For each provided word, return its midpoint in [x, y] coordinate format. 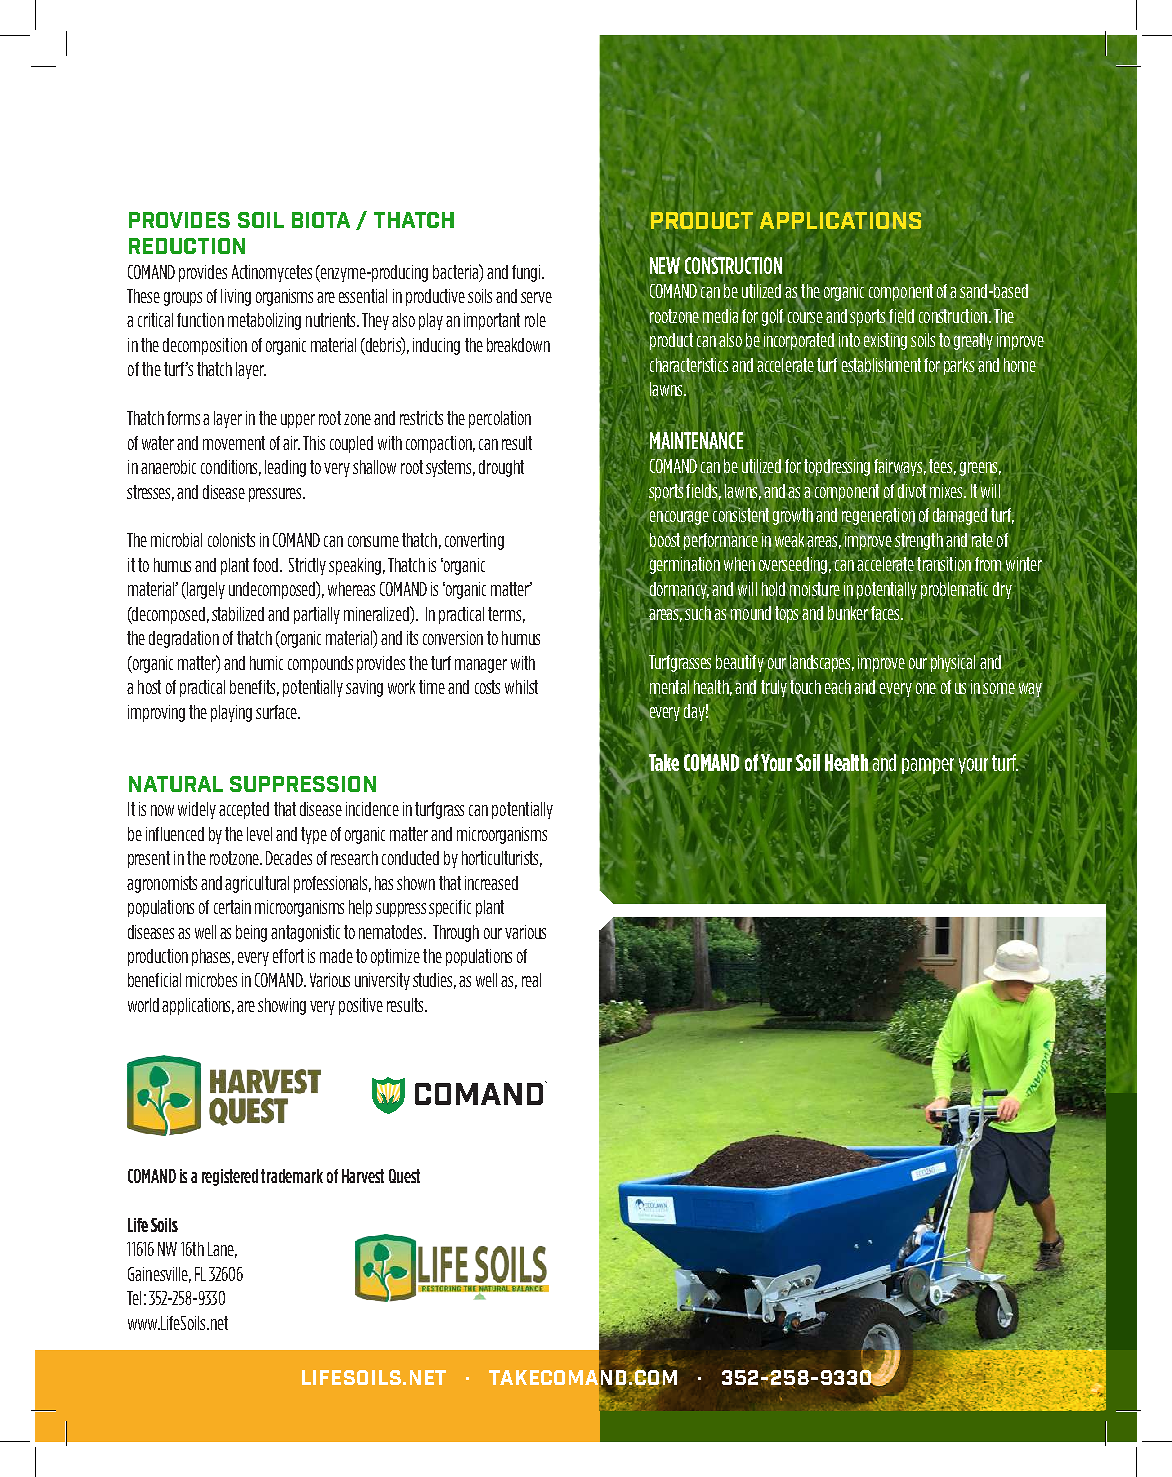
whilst [521, 687]
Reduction [187, 246]
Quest [404, 1176]
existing [885, 341]
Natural [176, 784]
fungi [527, 273]
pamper [928, 766]
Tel [134, 1298]
